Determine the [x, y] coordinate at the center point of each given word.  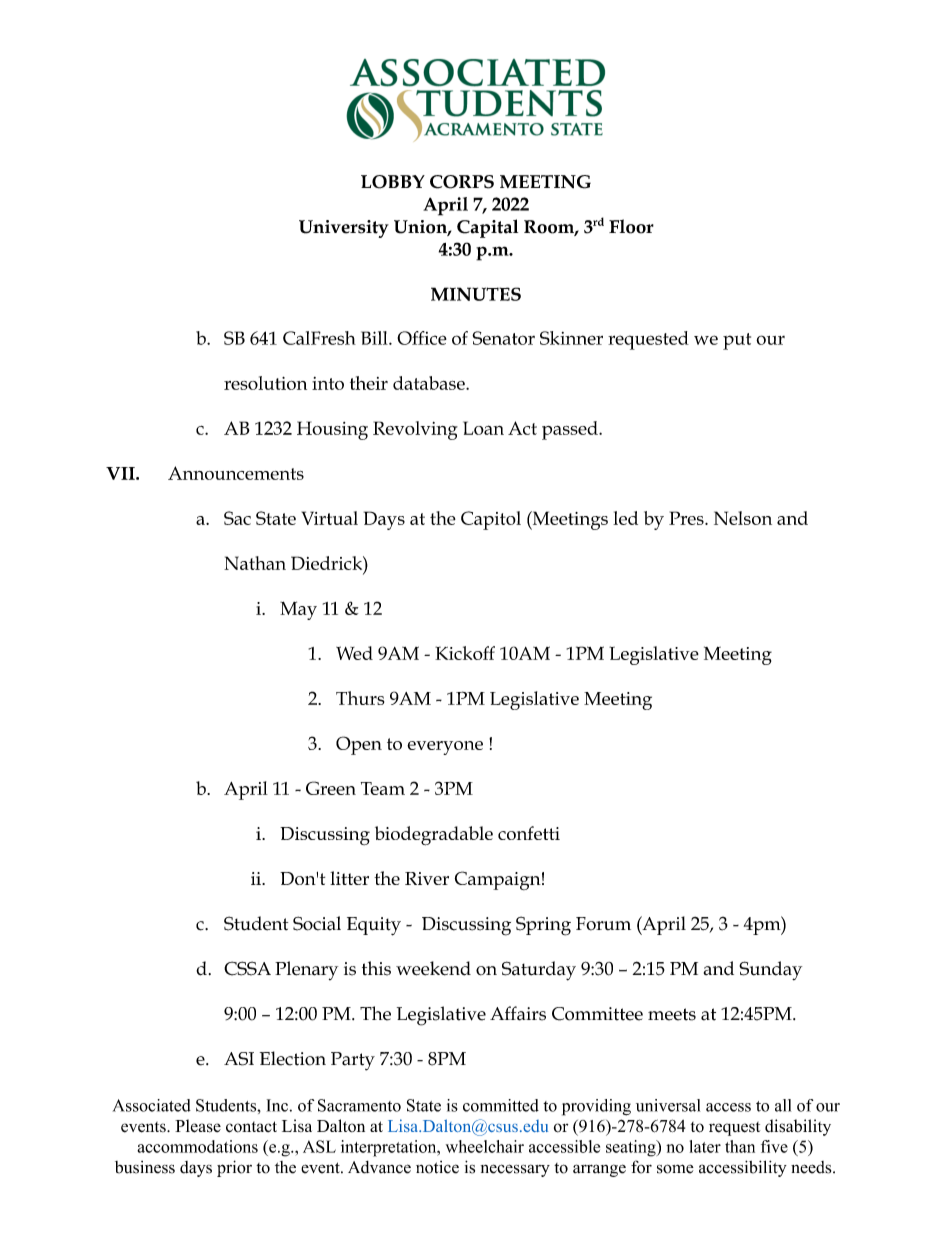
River [427, 878]
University [344, 229]
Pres [687, 518]
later [705, 1146]
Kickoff [465, 653]
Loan [483, 428]
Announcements [236, 473]
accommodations [197, 1146]
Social [317, 923]
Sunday [770, 970]
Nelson [743, 518]
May [298, 610]
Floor [631, 226]
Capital [487, 228]
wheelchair [485, 1146]
